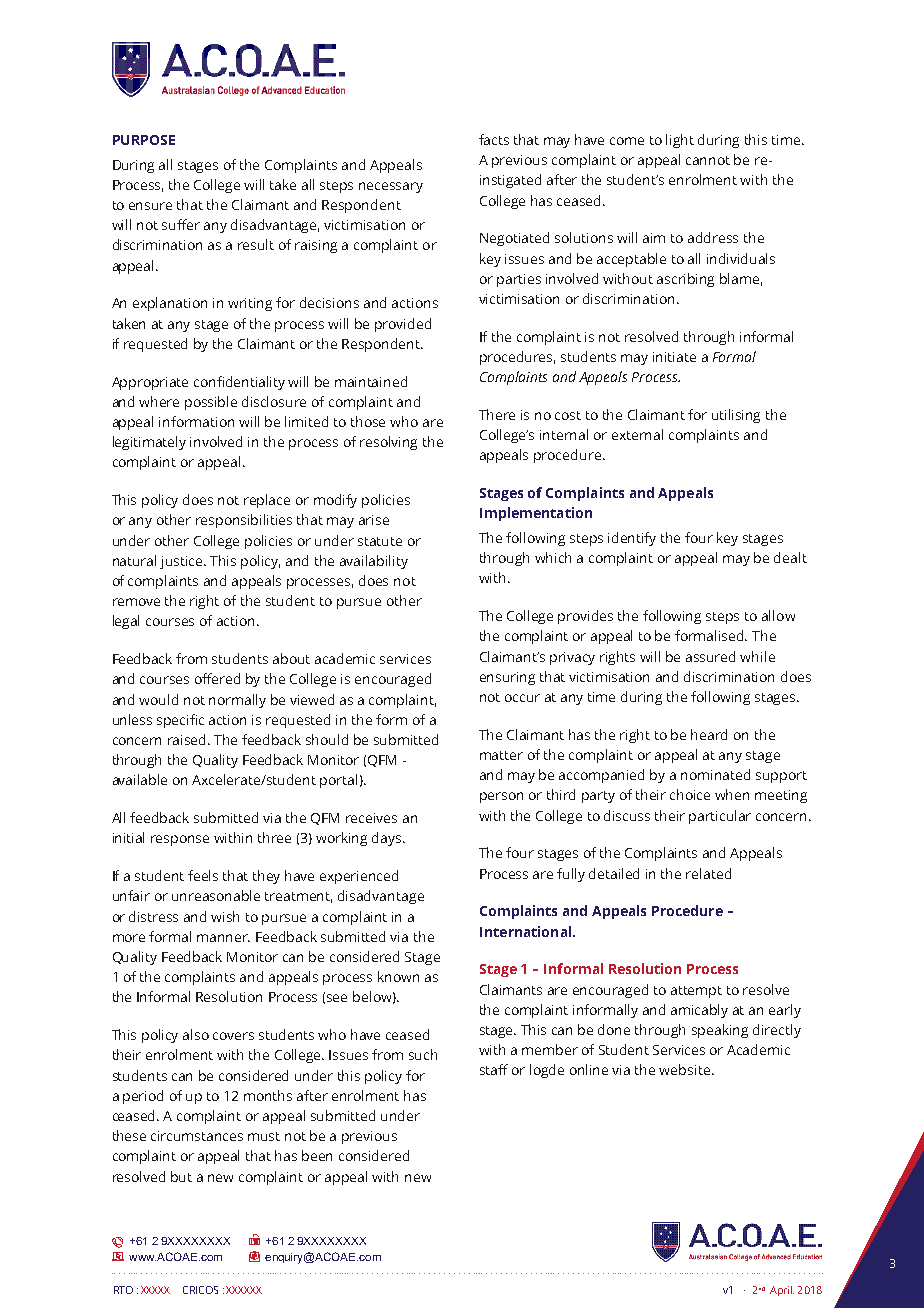 The width and height of the page is (924, 1308). I want to click on specific, so click(180, 721).
